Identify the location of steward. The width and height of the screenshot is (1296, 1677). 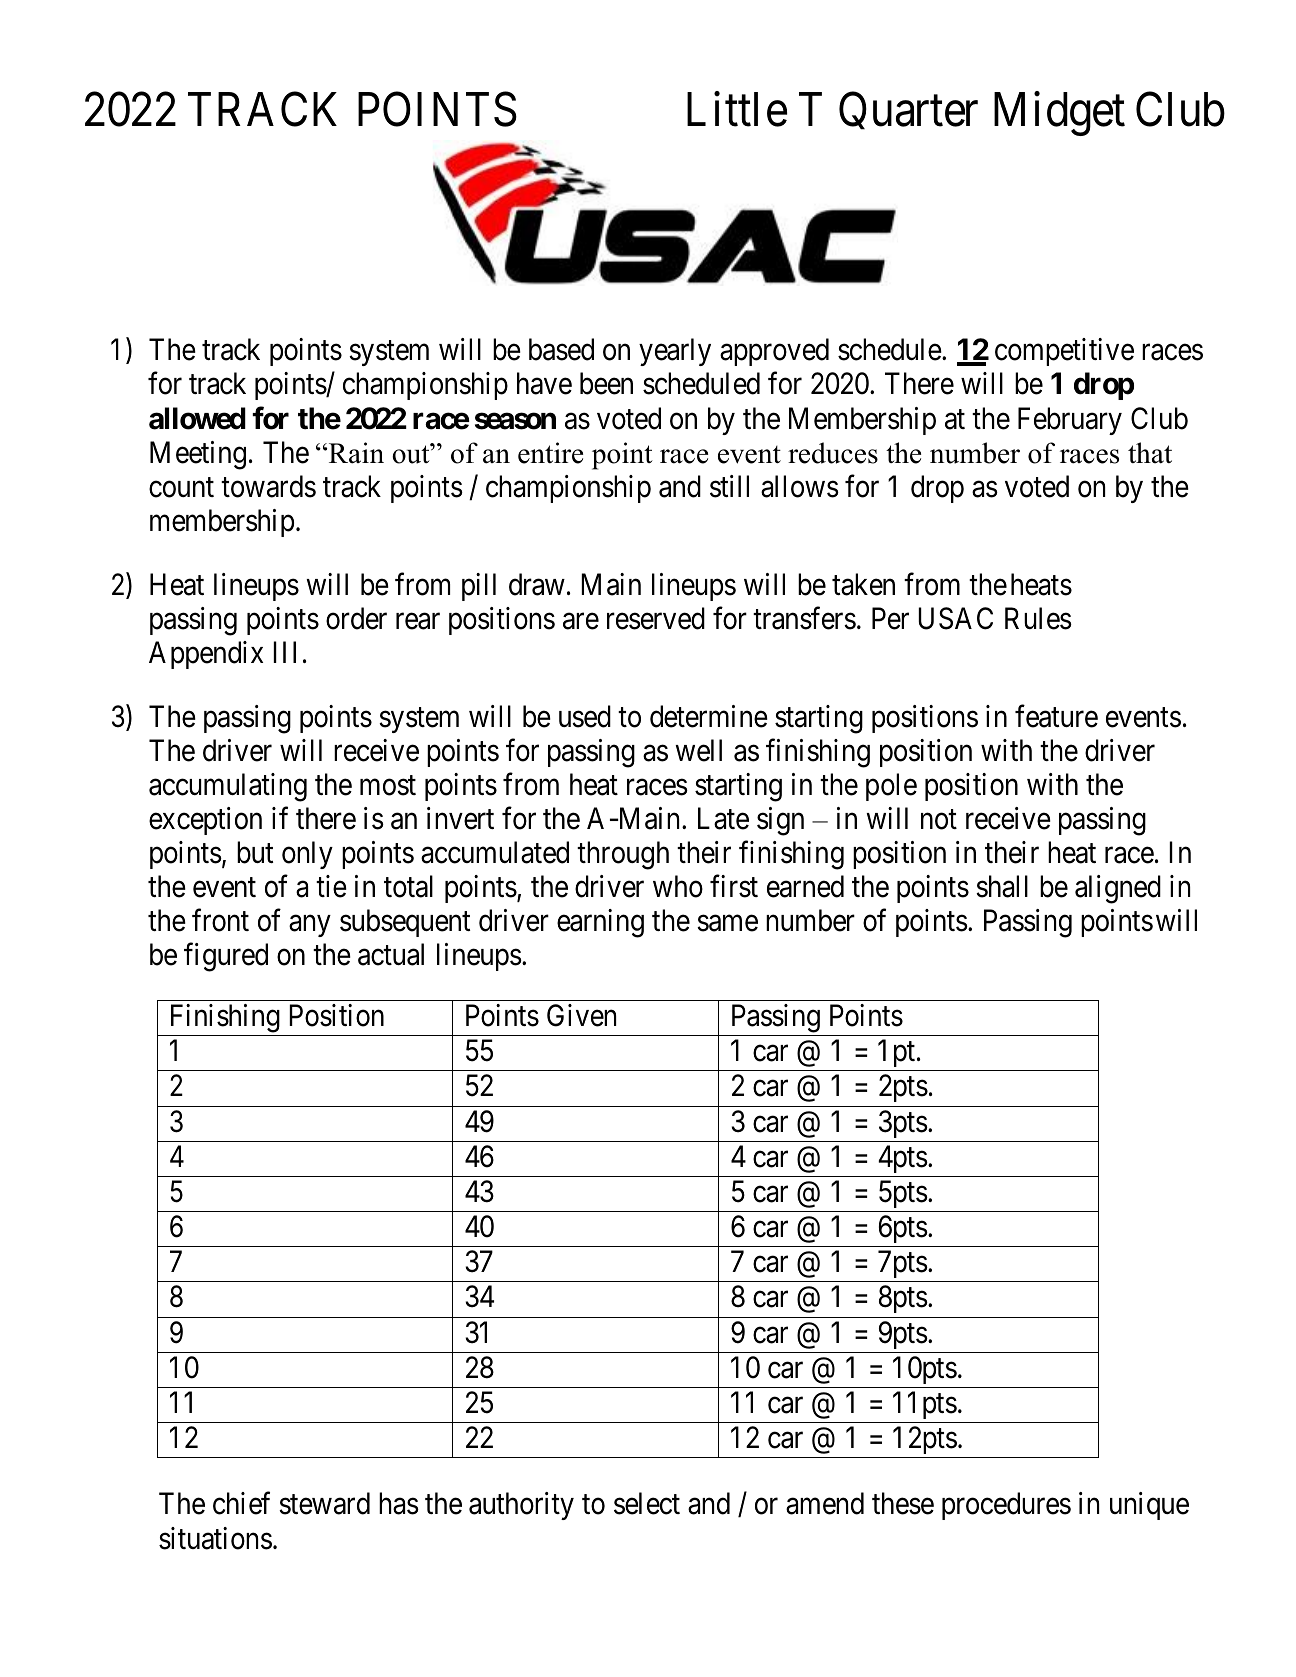
(324, 1503).
